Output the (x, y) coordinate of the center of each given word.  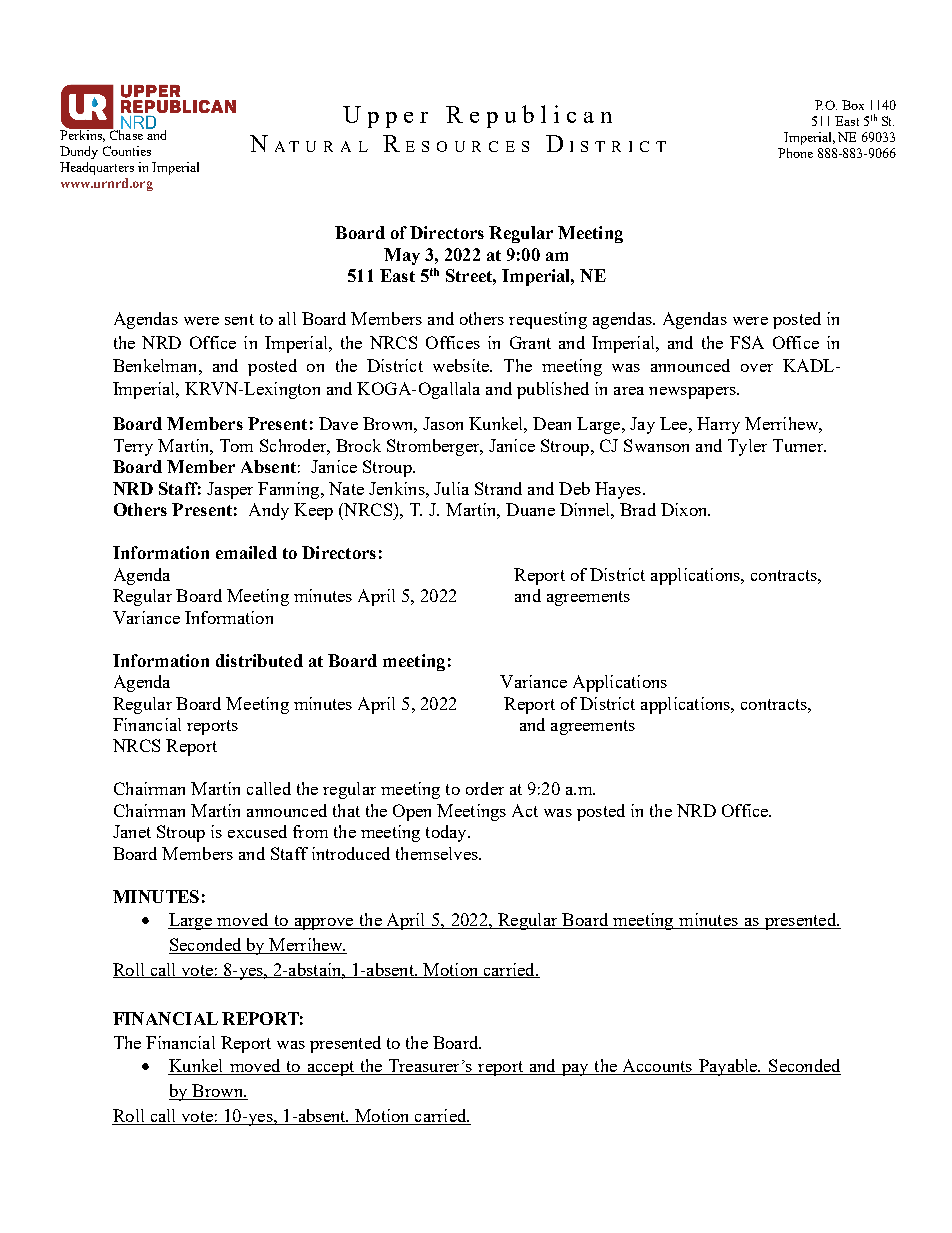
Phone (795, 153)
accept (331, 1068)
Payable (728, 1067)
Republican (529, 116)
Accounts (657, 1067)
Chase (125, 134)
